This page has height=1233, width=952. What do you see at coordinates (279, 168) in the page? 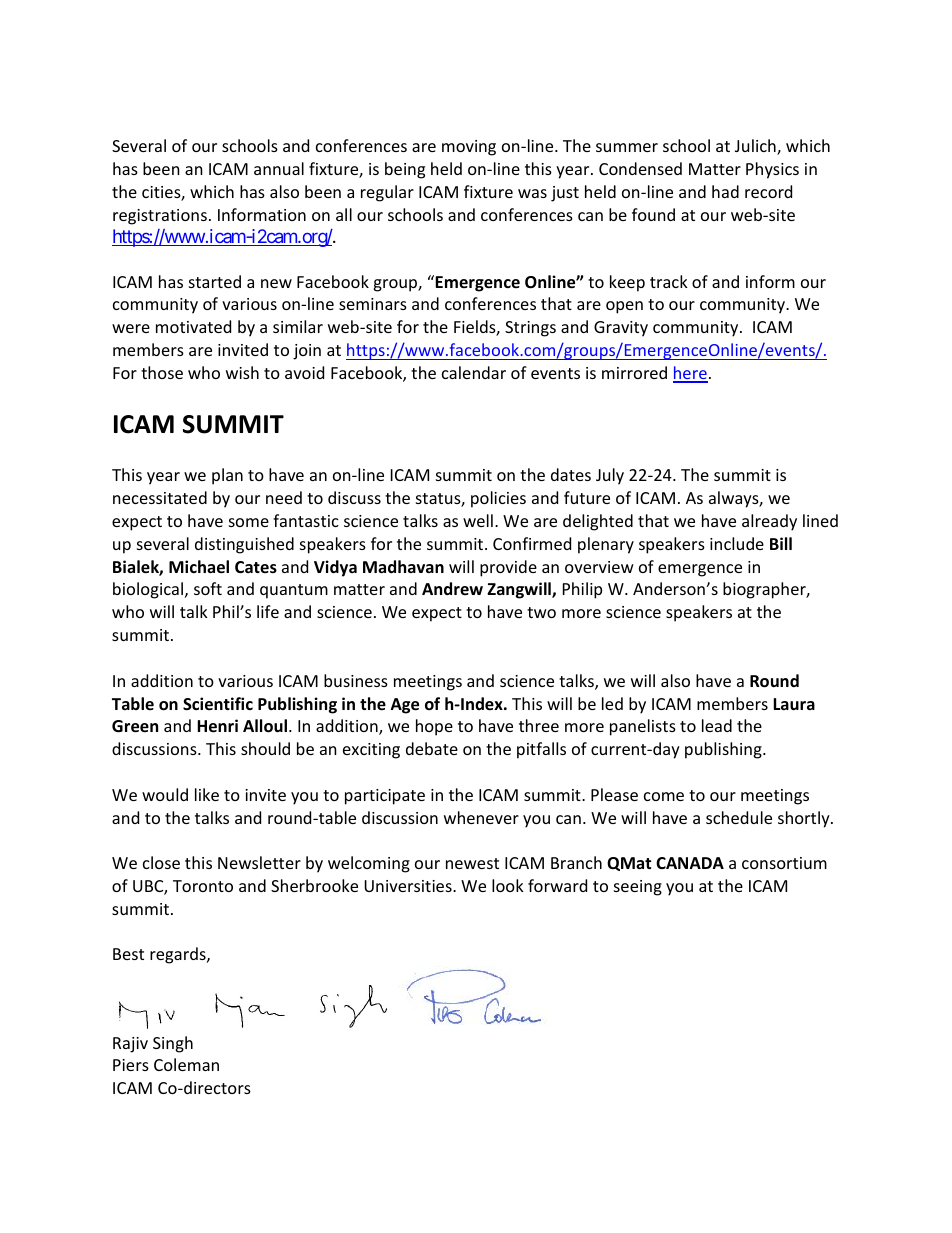
I see `annual` at bounding box center [279, 168].
